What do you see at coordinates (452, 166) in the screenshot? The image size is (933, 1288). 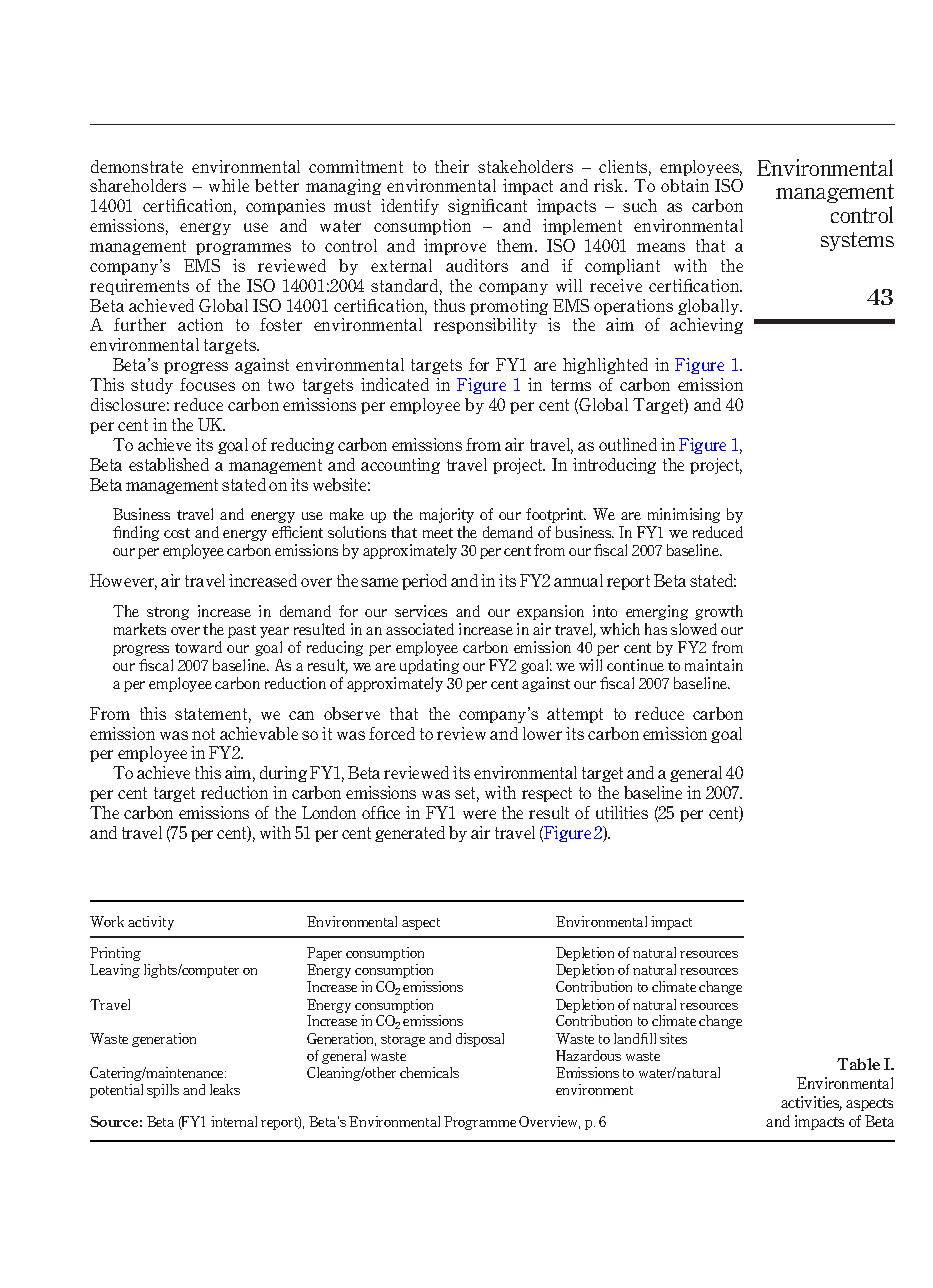 I see `their` at bounding box center [452, 166].
